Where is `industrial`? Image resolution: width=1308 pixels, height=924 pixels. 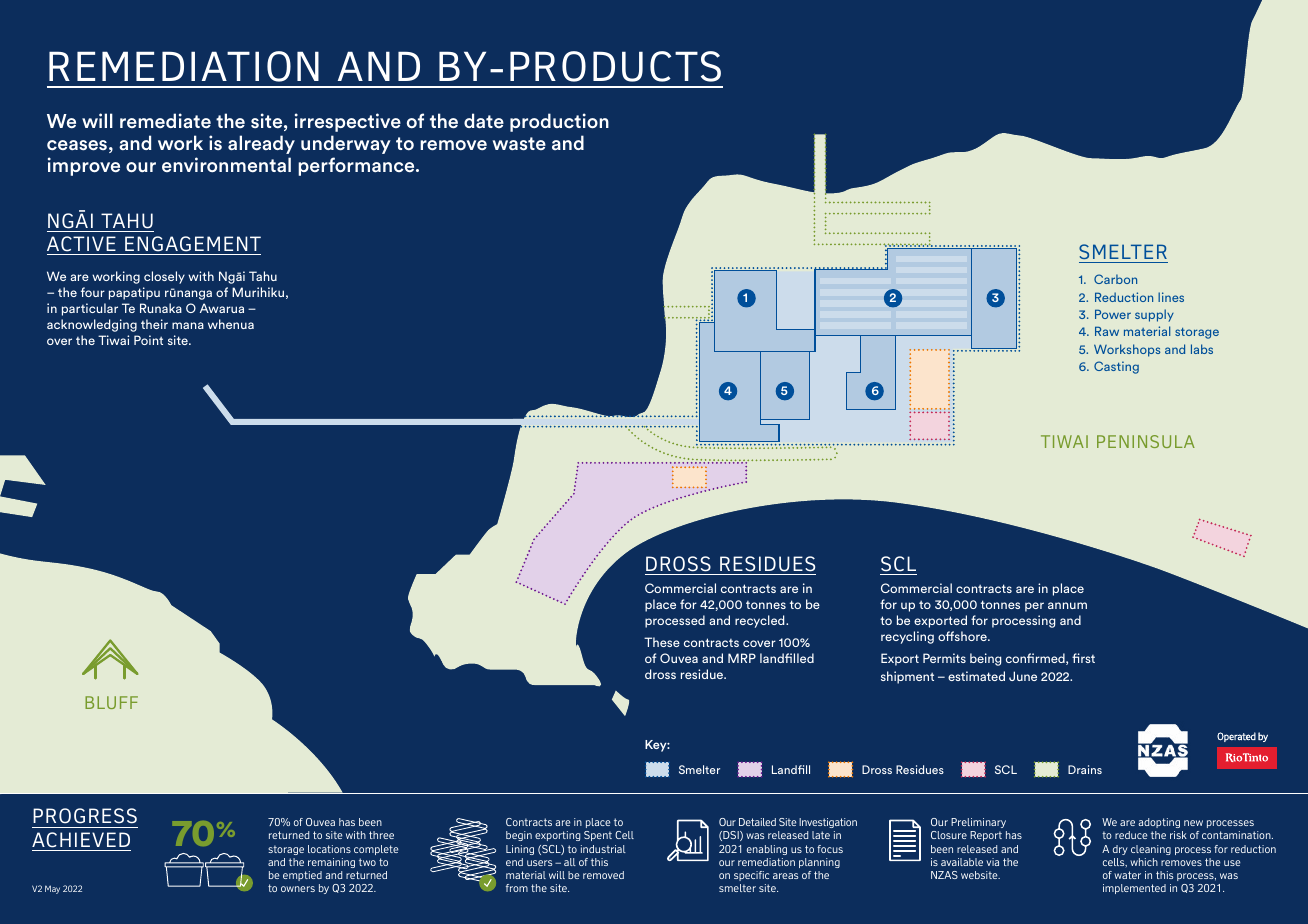 industrial is located at coordinates (603, 849).
